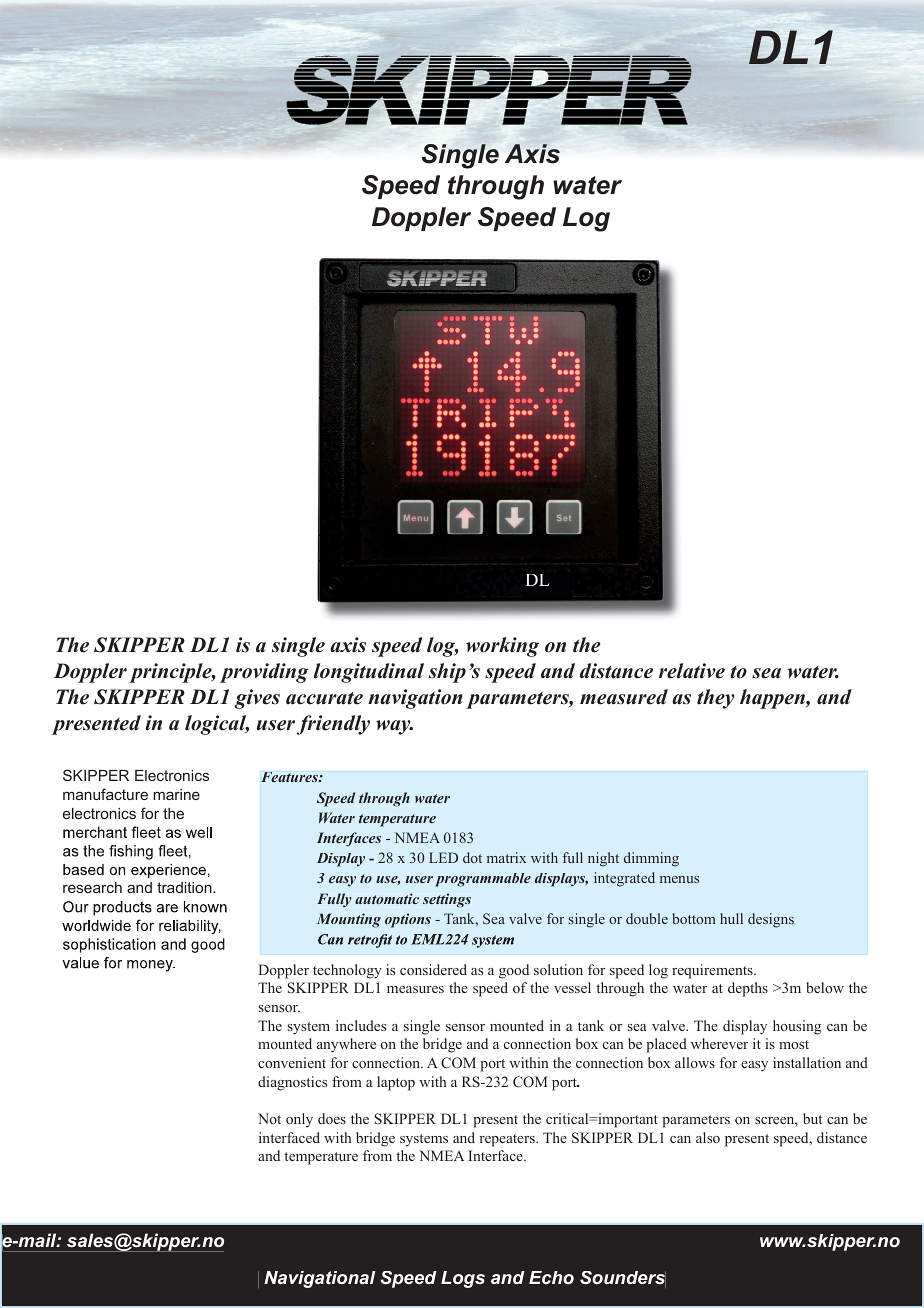 This screenshot has height=1308, width=924. What do you see at coordinates (692, 671) in the screenshot?
I see `relative` at bounding box center [692, 671].
